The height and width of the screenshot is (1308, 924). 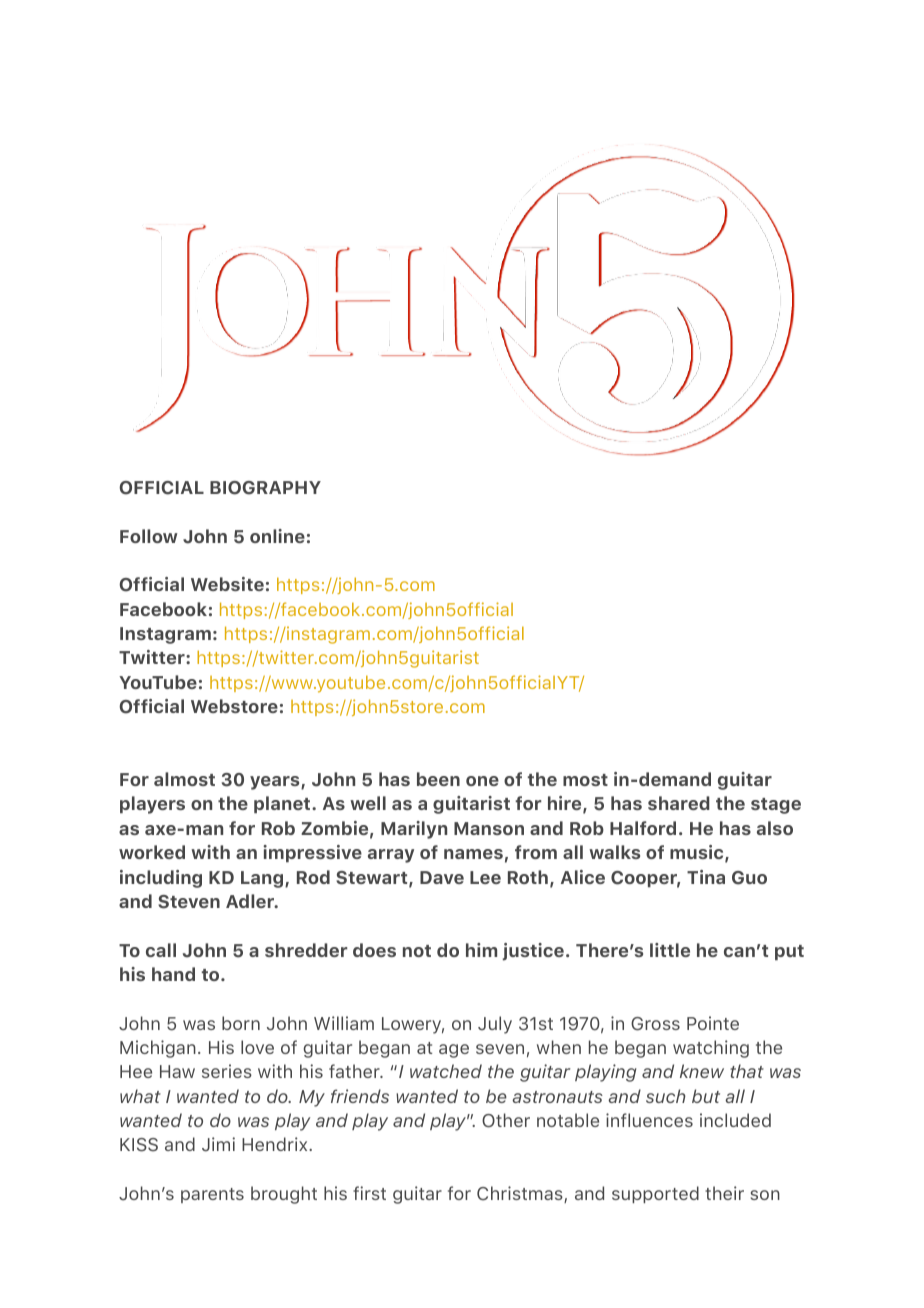 I want to click on Tina, so click(x=706, y=877).
